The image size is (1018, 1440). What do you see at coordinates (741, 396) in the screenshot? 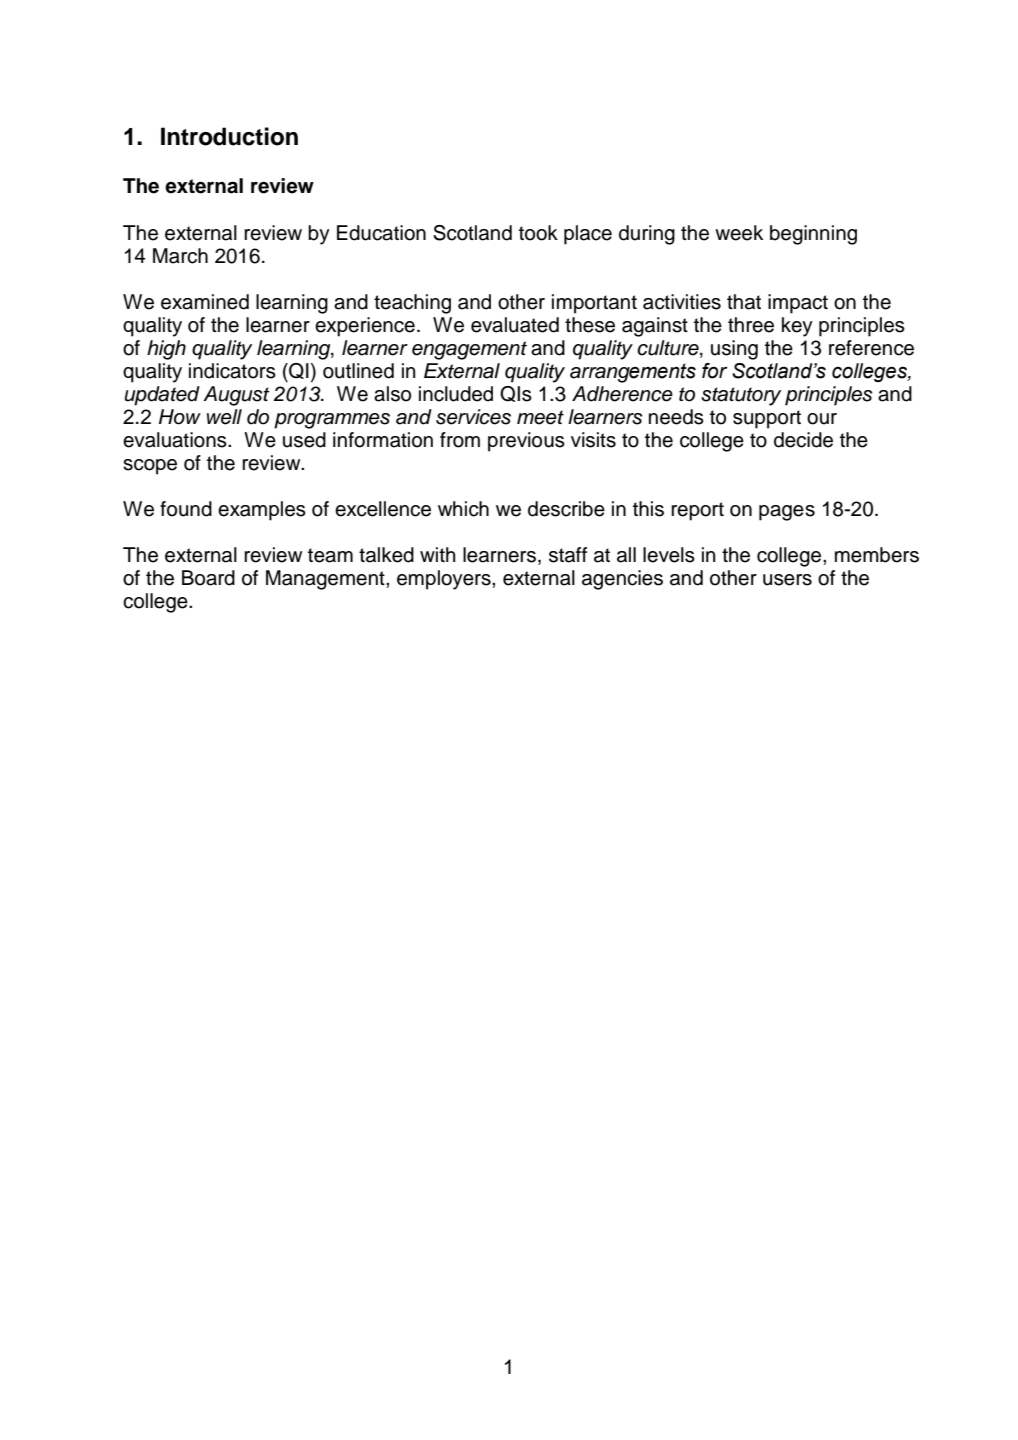
I see `statutory` at bounding box center [741, 396].
